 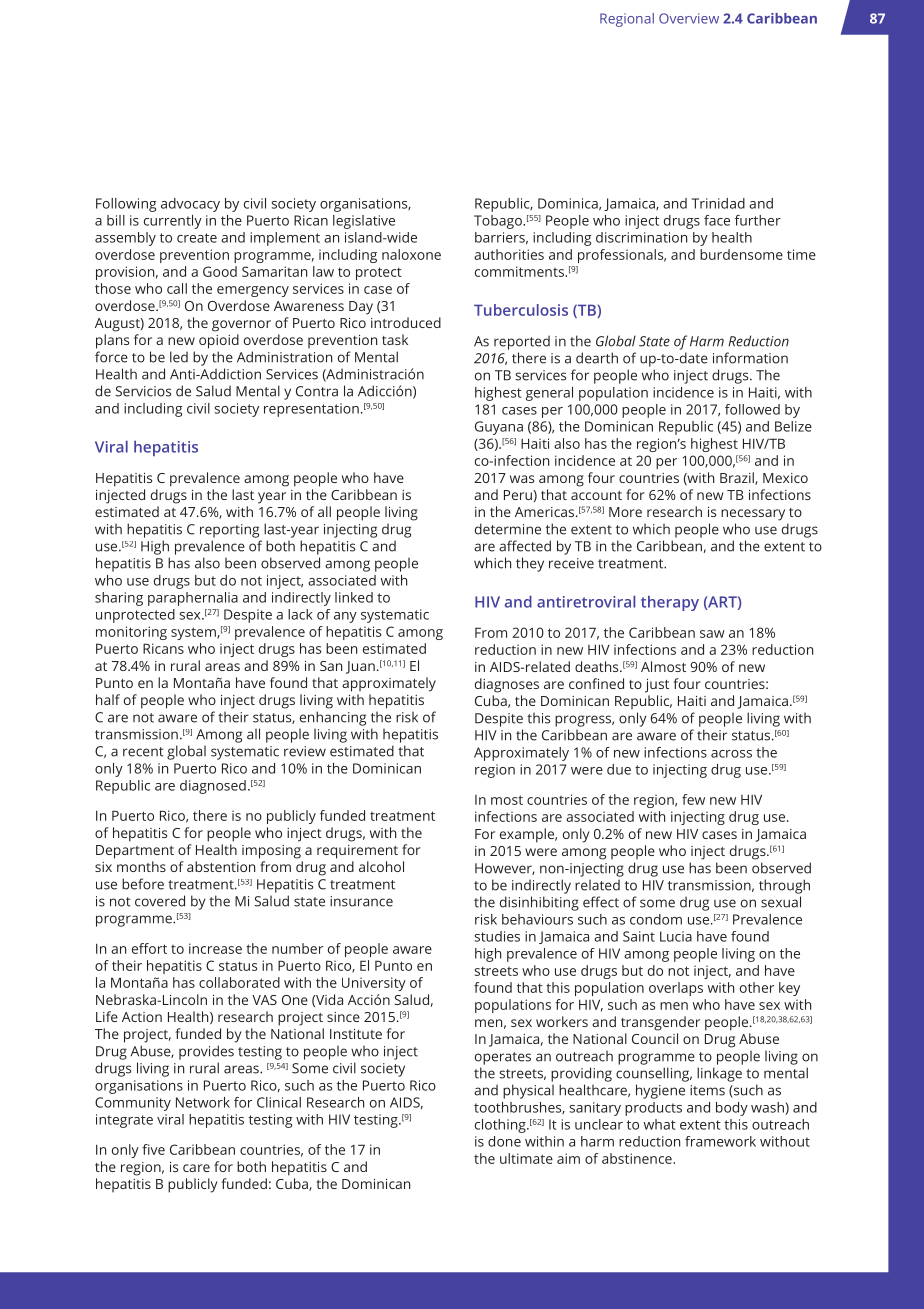 What do you see at coordinates (530, 564) in the screenshot?
I see `they` at bounding box center [530, 564].
